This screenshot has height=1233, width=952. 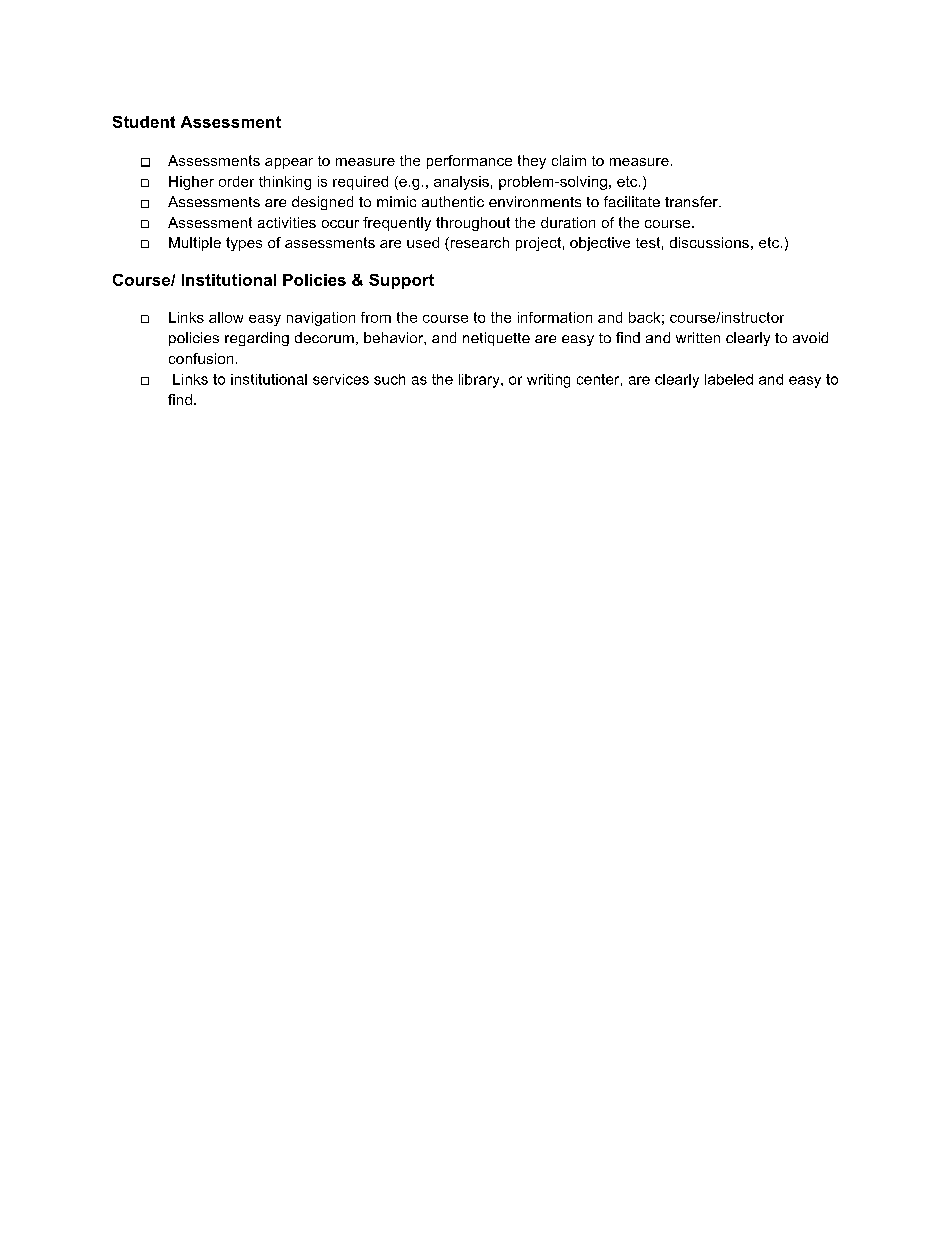 What do you see at coordinates (226, 317) in the screenshot?
I see `allow` at bounding box center [226, 317].
